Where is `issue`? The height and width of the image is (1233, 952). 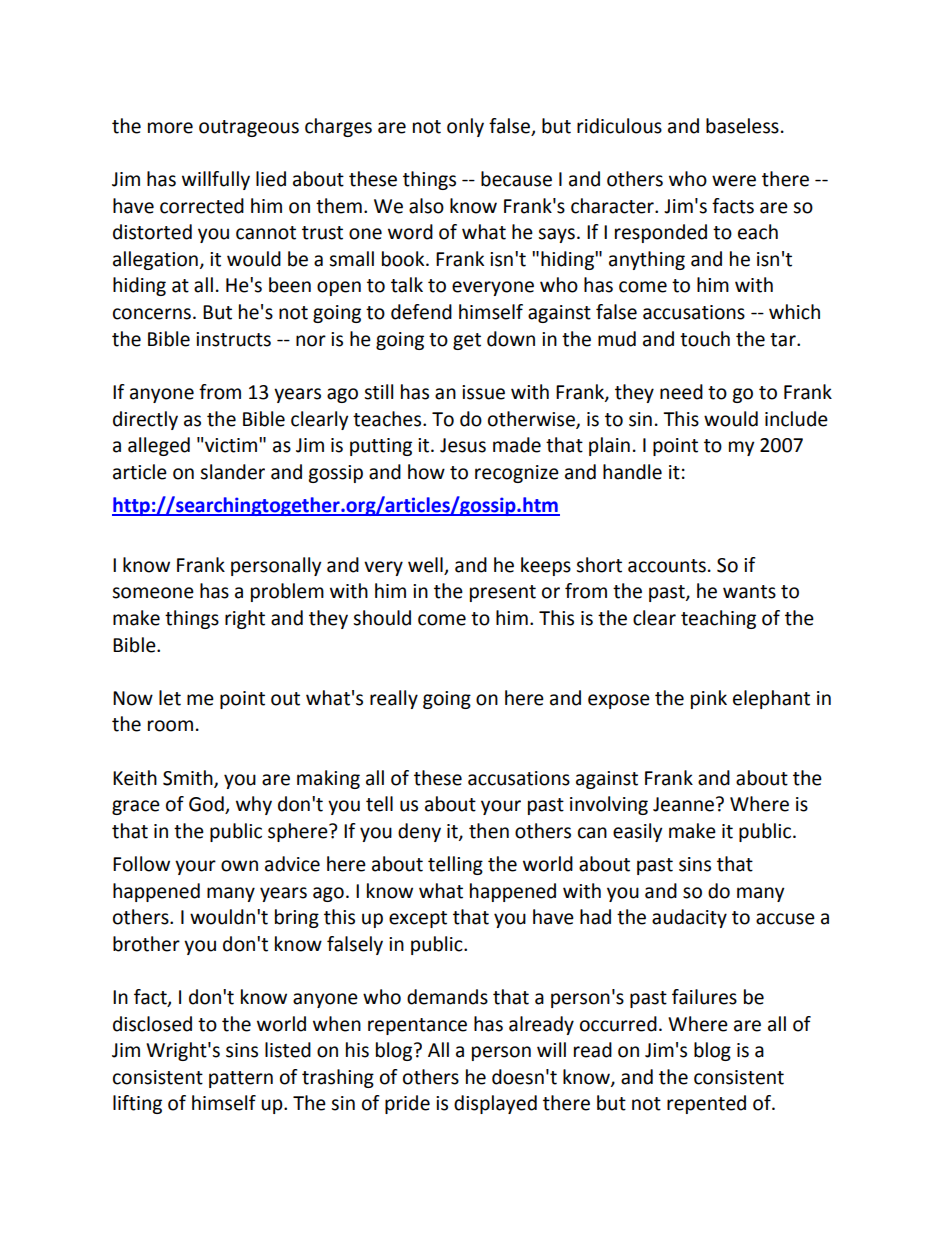
issue is located at coordinates (483, 392).
